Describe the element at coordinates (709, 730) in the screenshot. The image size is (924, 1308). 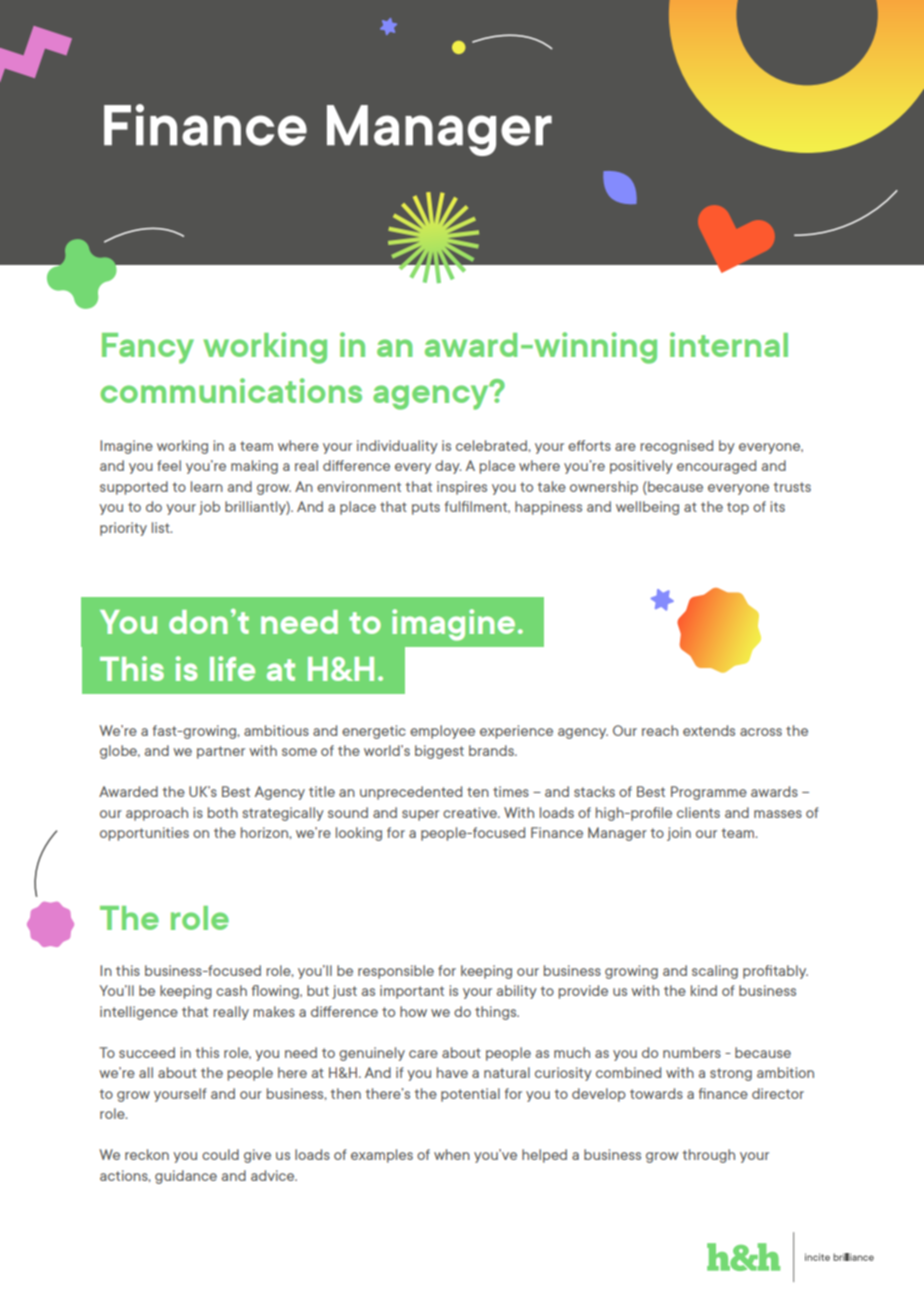
I see `extends` at that location.
